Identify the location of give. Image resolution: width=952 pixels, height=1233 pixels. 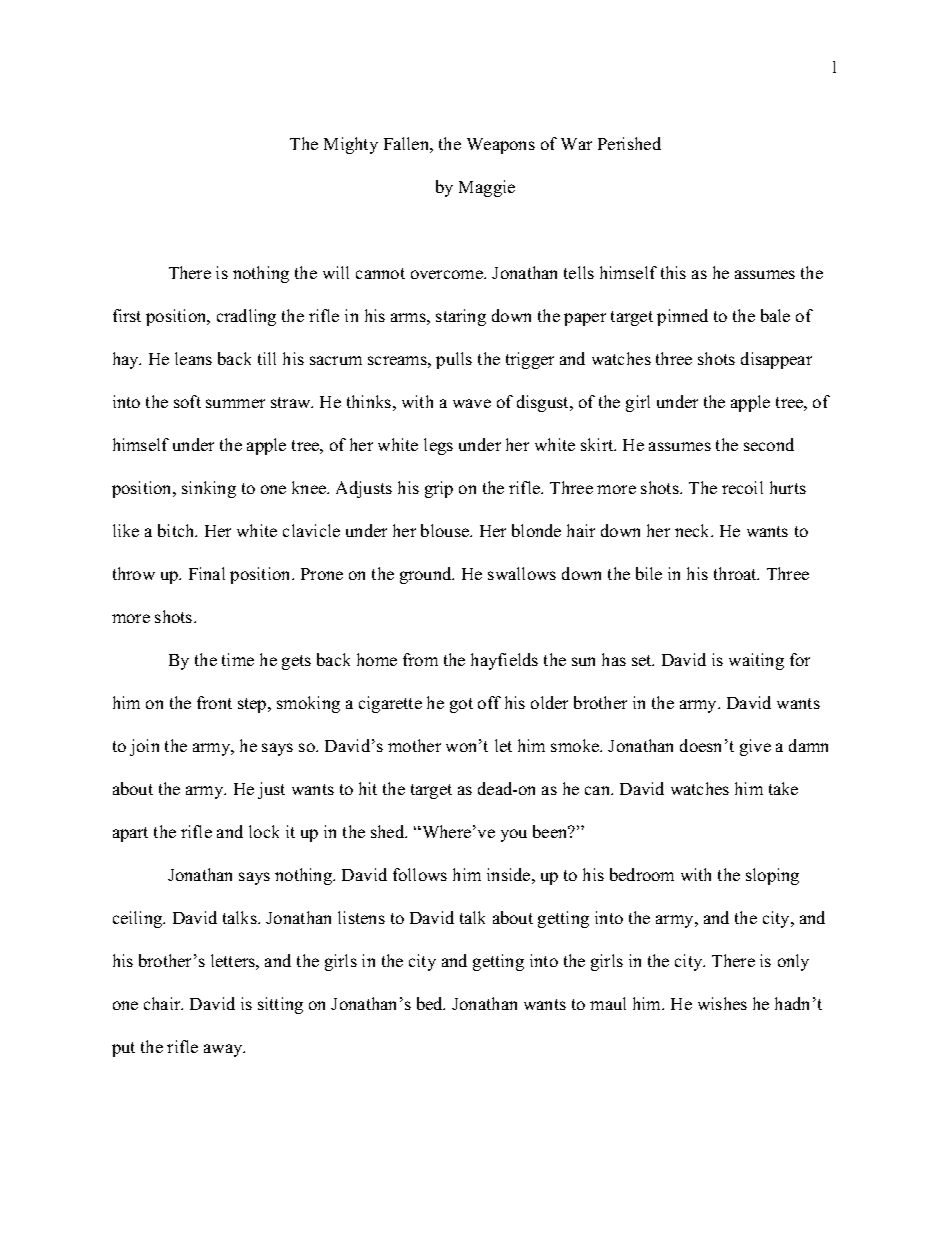
(755, 747).
